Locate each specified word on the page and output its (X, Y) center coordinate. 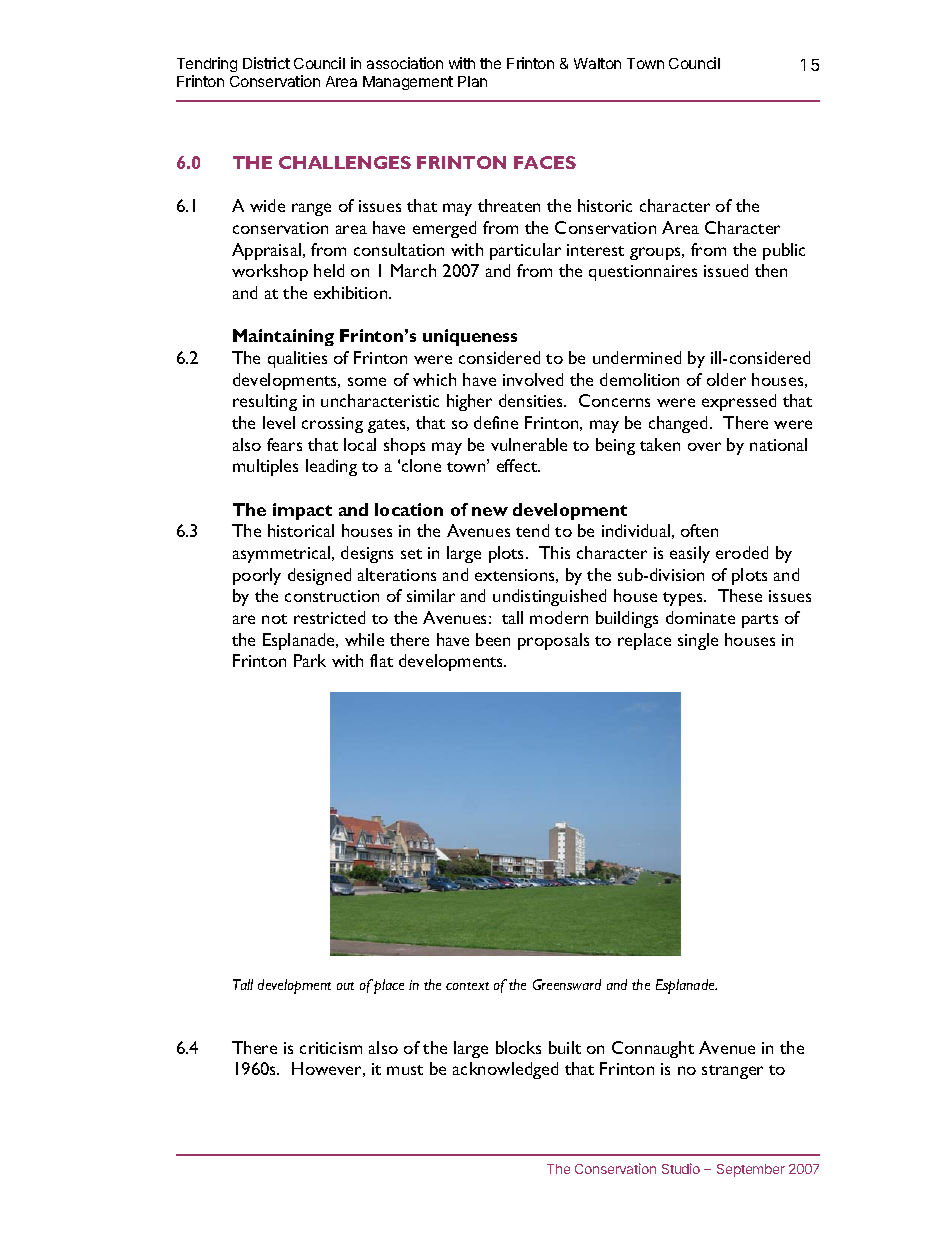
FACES (545, 162)
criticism (331, 1048)
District (266, 63)
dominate (700, 617)
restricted (329, 617)
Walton (597, 63)
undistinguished (549, 597)
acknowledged (505, 1070)
